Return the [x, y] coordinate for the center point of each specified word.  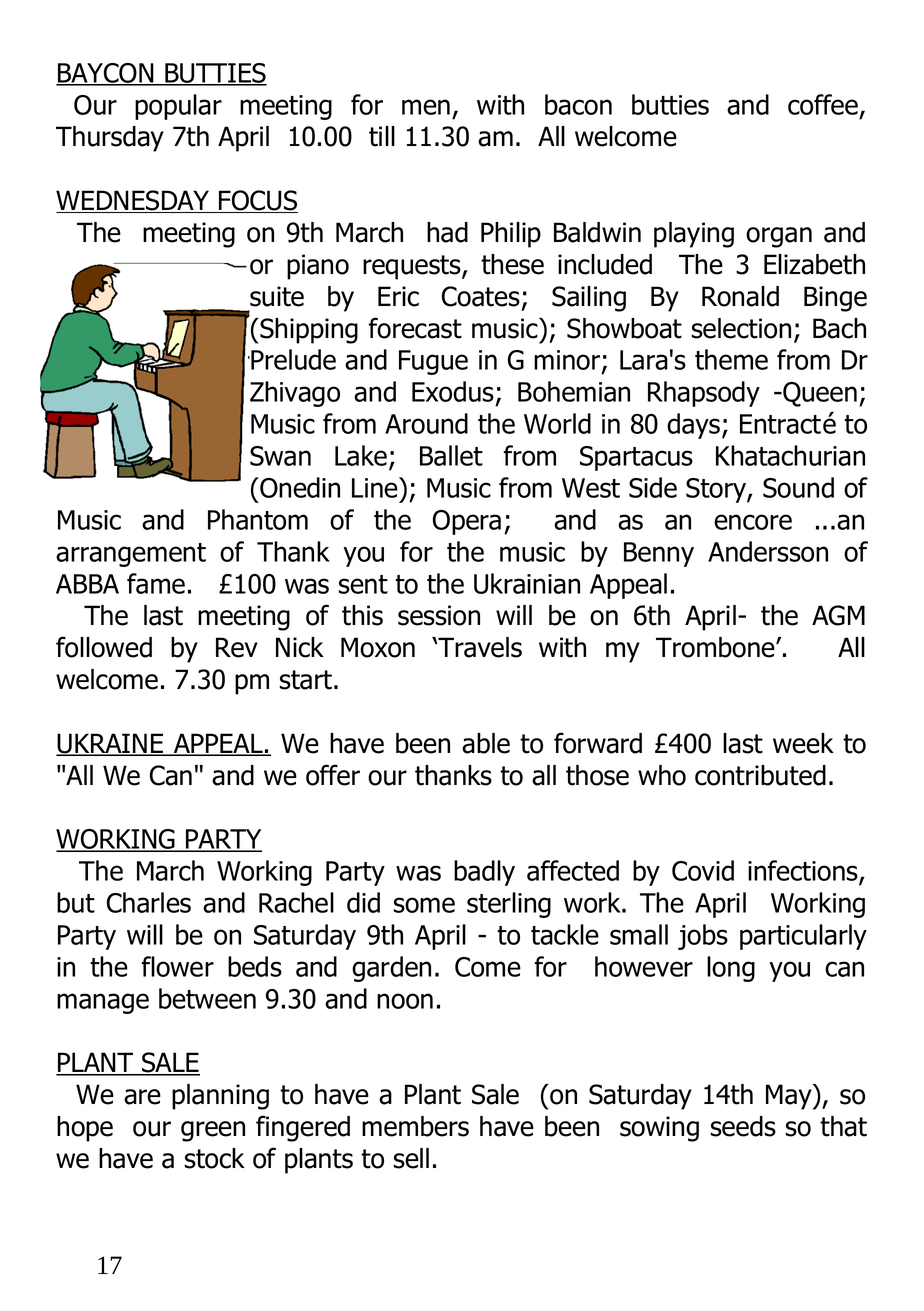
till [382, 136]
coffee [823, 104]
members [415, 1126]
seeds [743, 1126]
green [213, 1131]
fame [156, 583]
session [439, 615]
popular [178, 107]
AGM [838, 615]
